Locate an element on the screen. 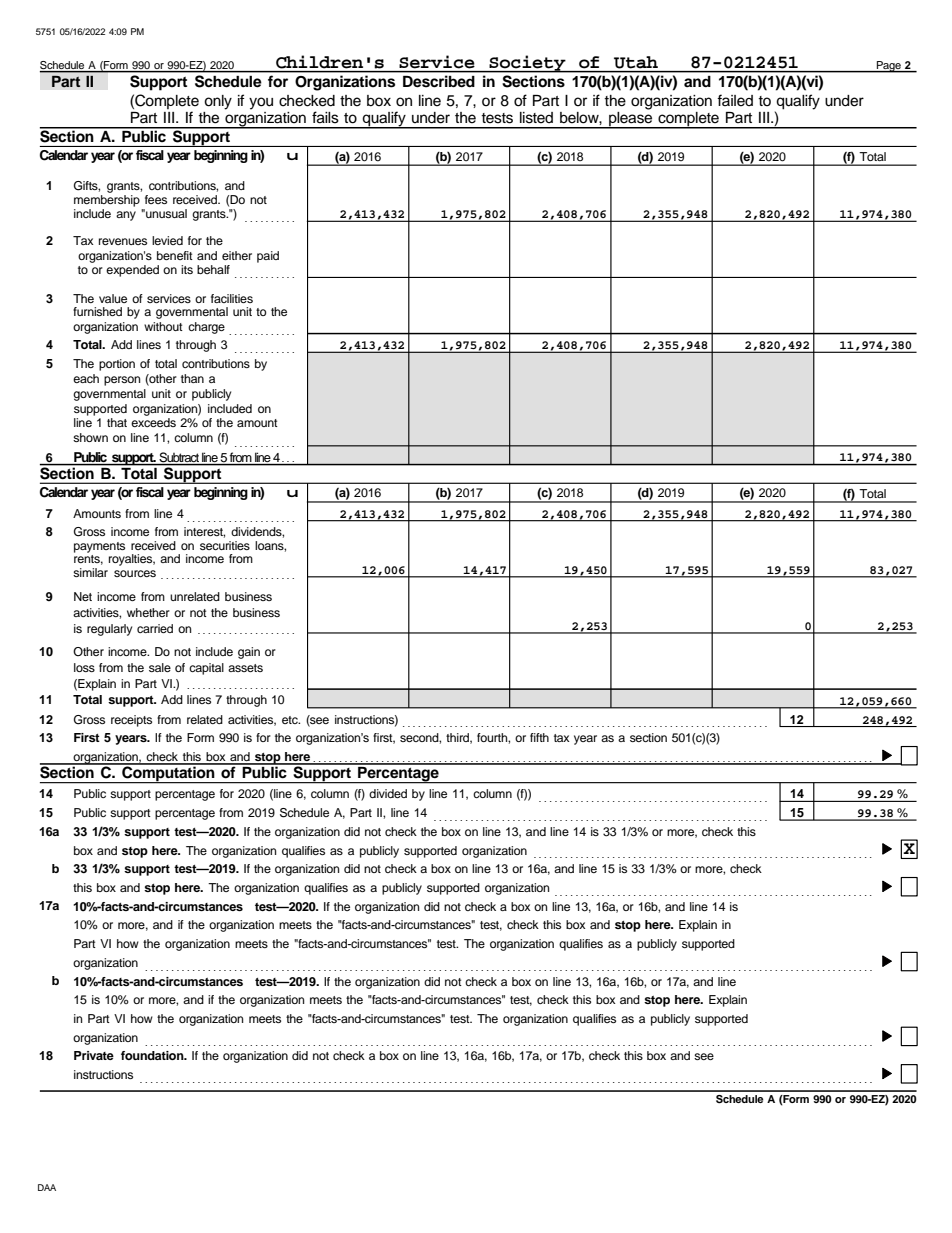 Image resolution: width=952 pixels, height=1233 pixels. fifth is located at coordinates (539, 737).
